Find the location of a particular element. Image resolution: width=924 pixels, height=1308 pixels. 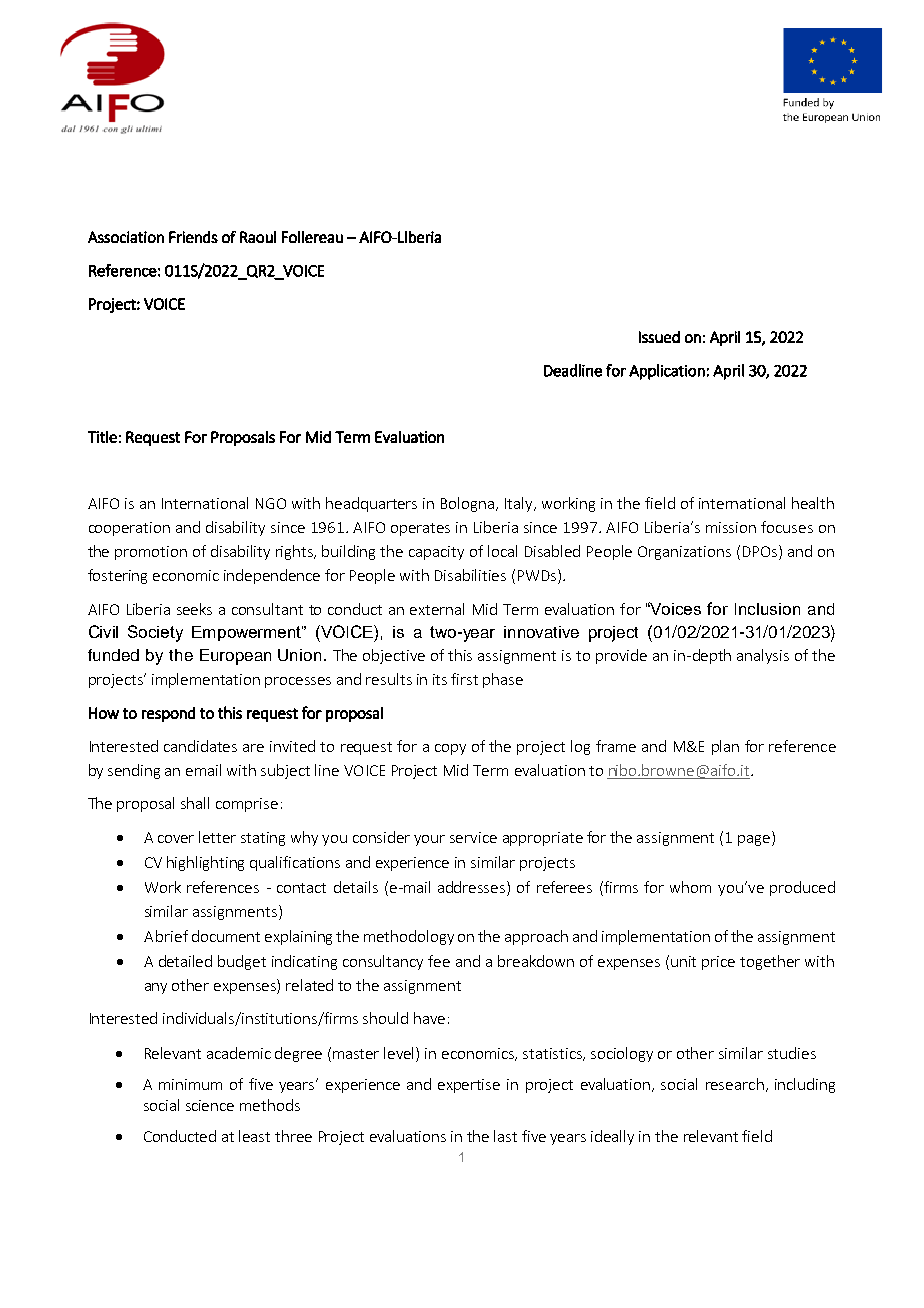

page is located at coordinates (754, 840).
